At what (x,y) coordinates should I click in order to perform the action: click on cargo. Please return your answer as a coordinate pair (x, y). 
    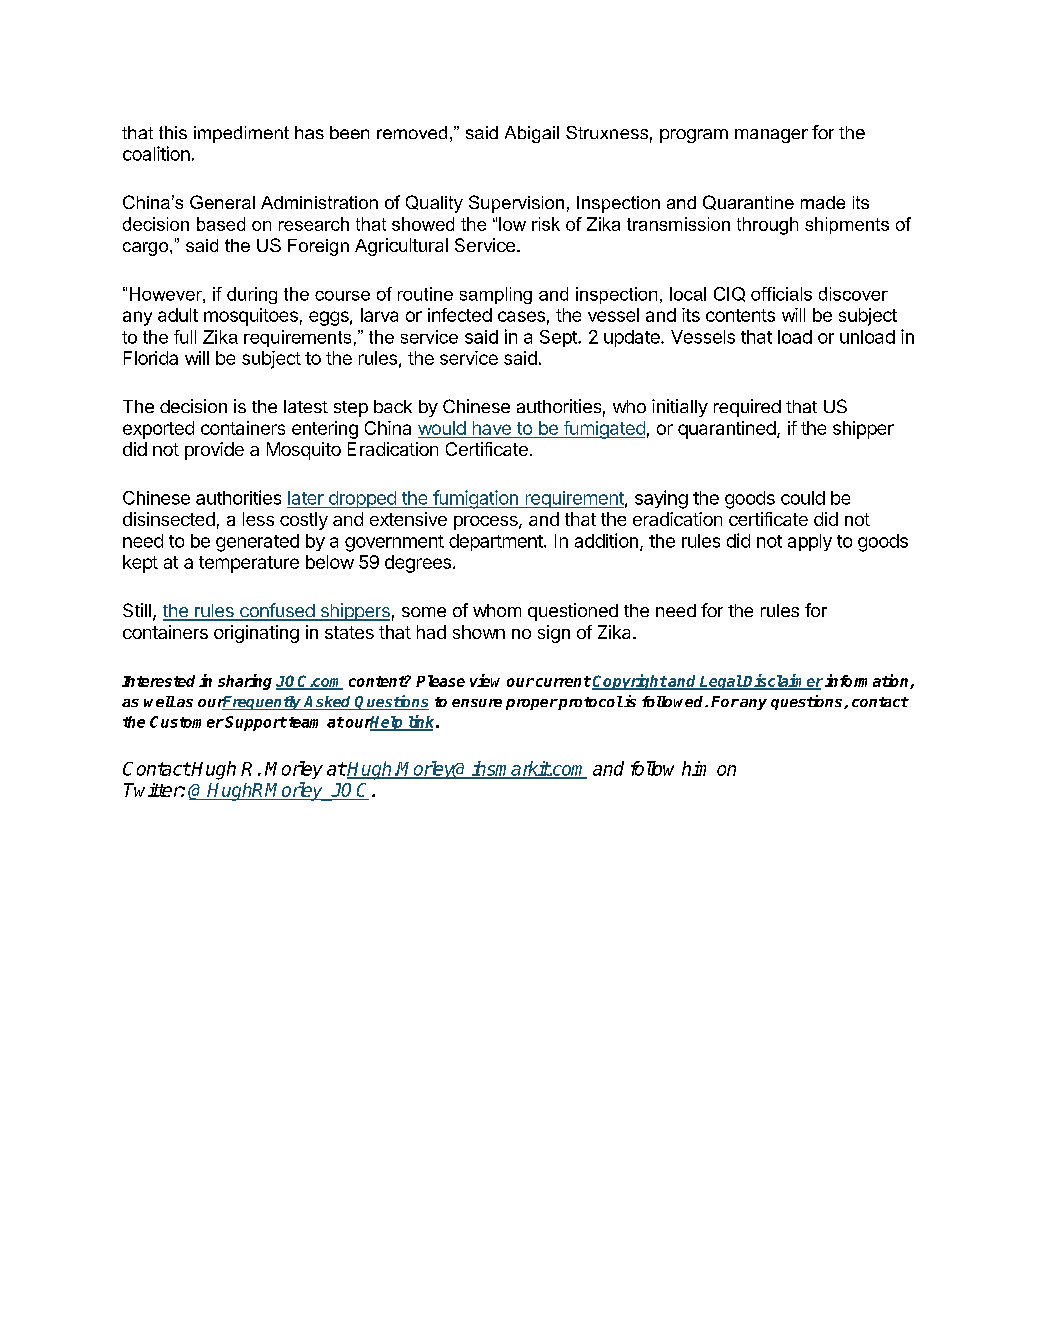
    Looking at the image, I should click on (147, 249).
